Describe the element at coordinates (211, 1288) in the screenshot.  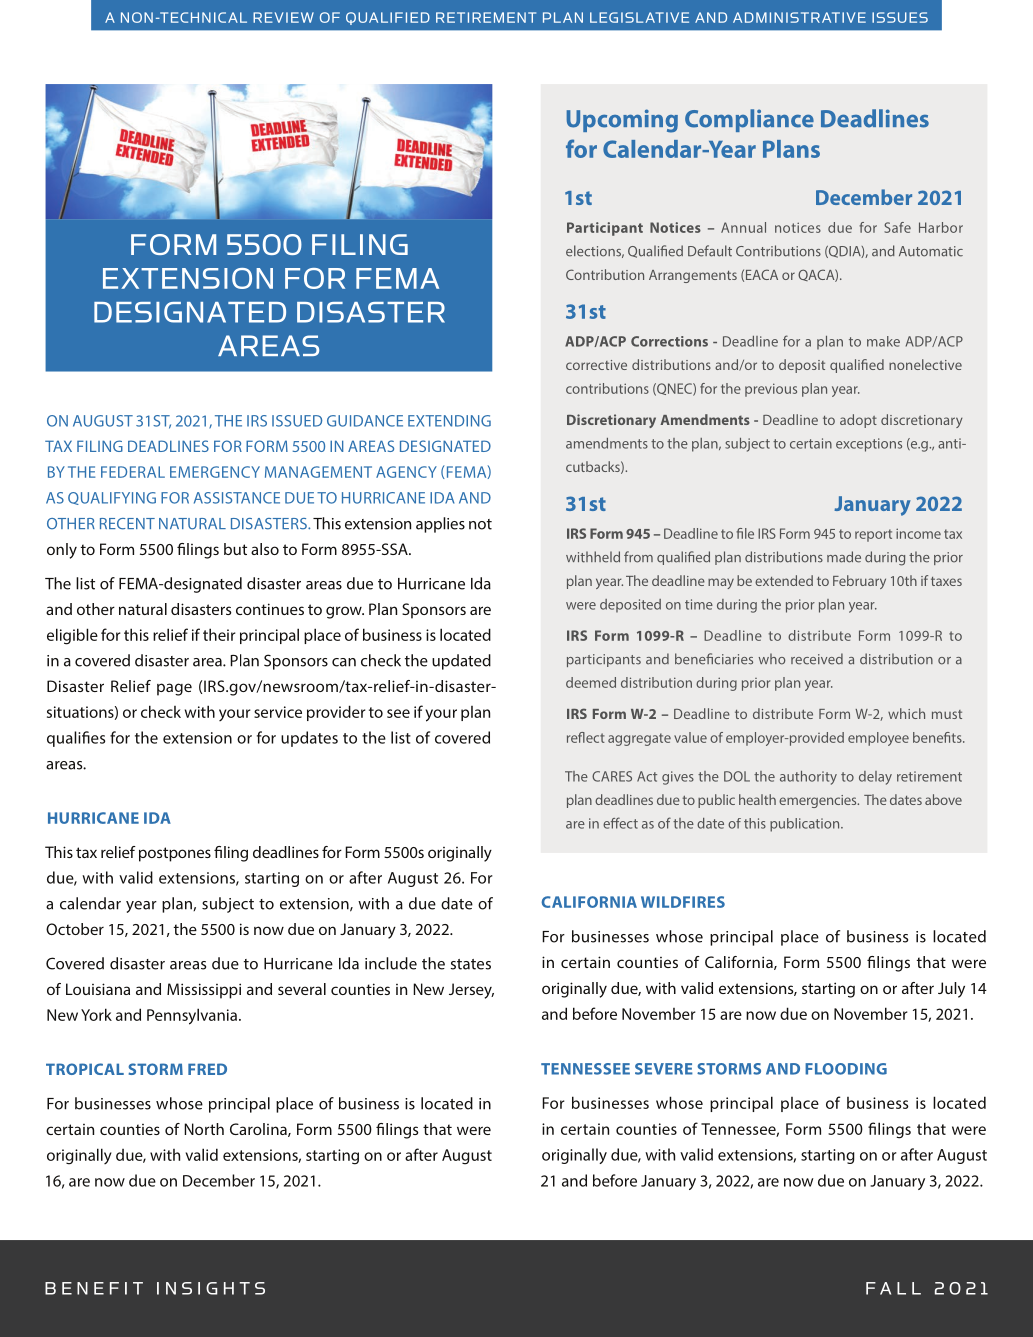
I see `INSIGHTS` at that location.
